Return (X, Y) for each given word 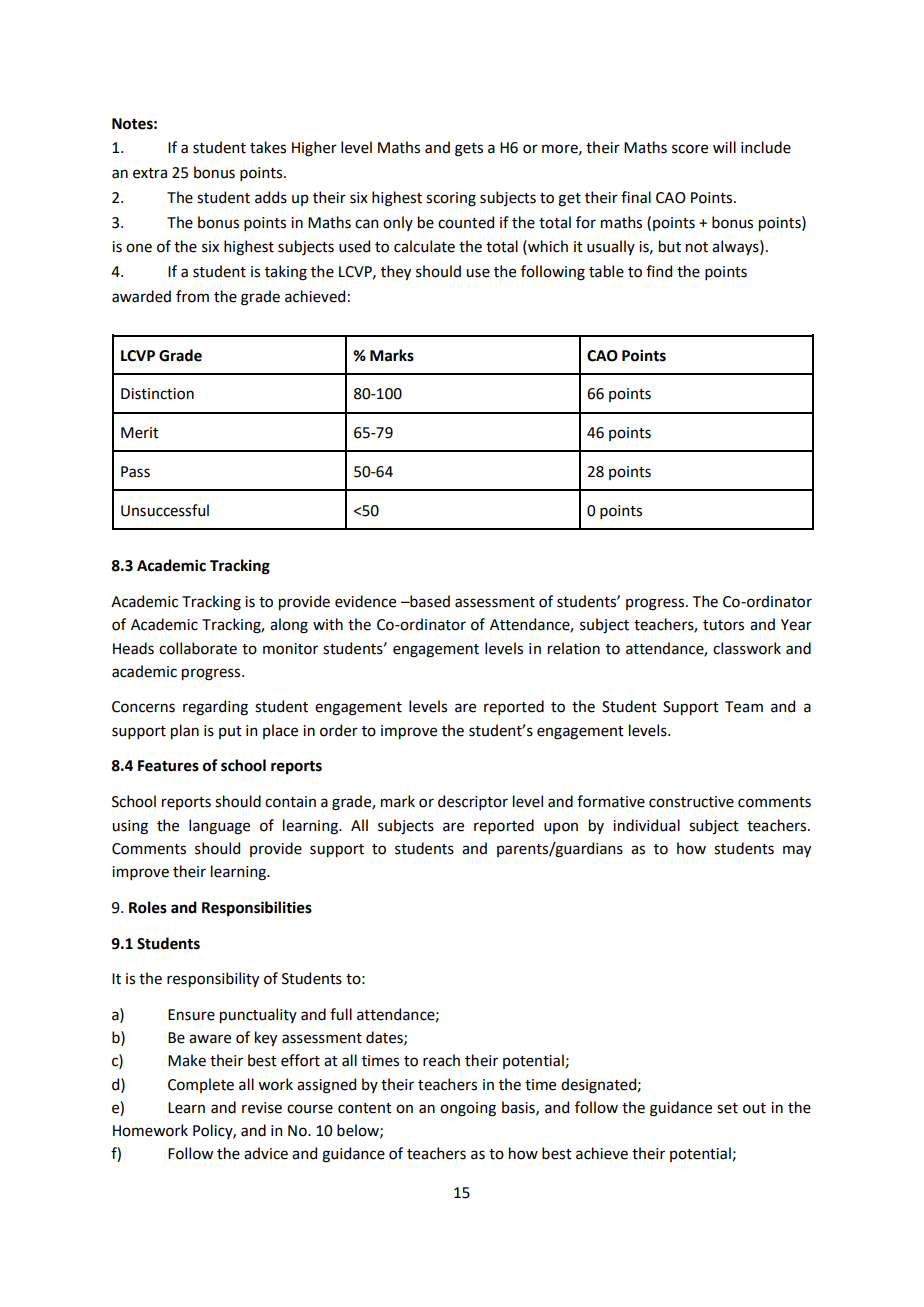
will (724, 147)
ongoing (468, 1109)
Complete (201, 1085)
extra (150, 173)
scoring (451, 199)
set (727, 1108)
